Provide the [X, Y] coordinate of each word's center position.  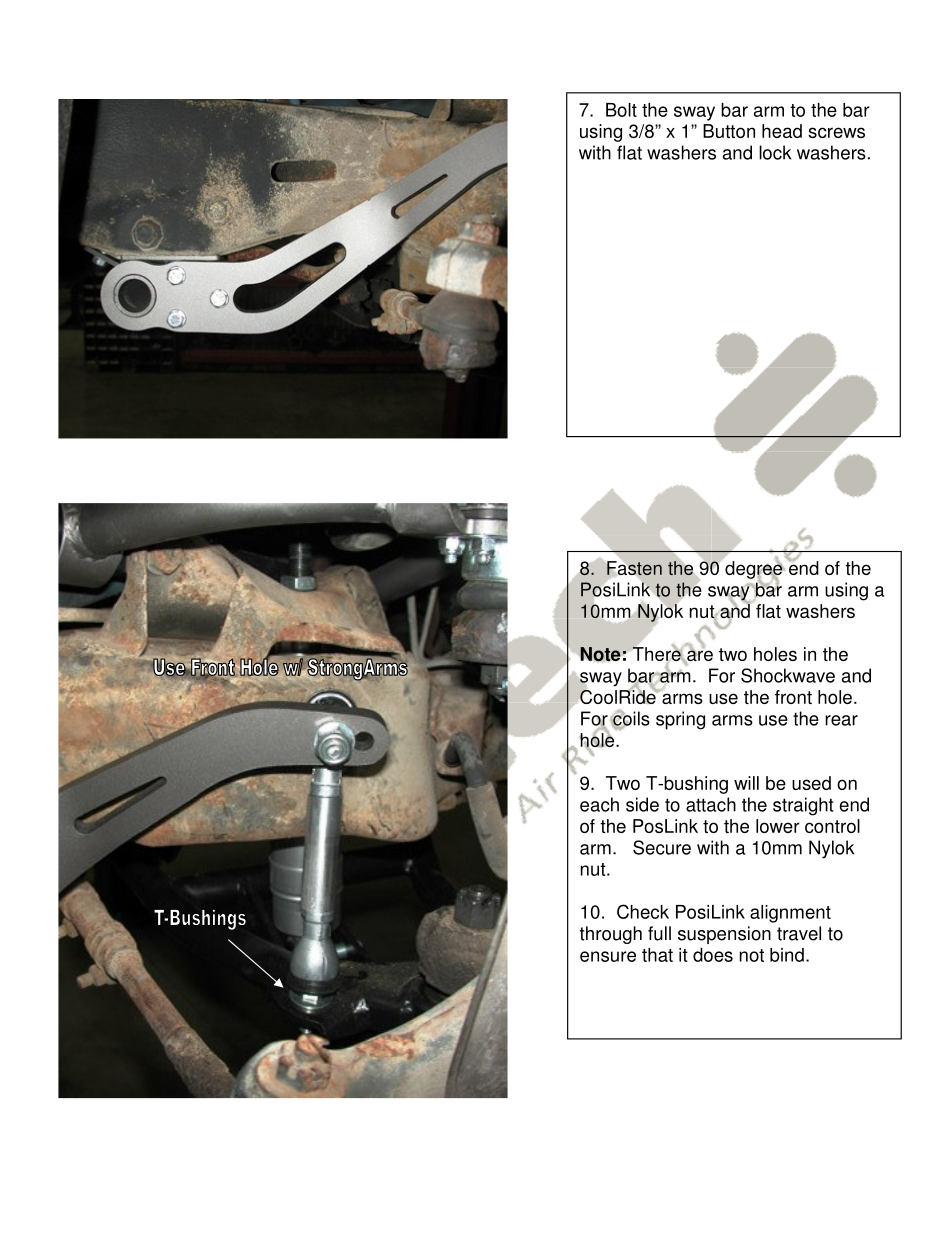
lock [775, 152]
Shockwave [788, 675]
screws [836, 132]
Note [600, 654]
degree [755, 570]
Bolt [621, 110]
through [611, 935]
